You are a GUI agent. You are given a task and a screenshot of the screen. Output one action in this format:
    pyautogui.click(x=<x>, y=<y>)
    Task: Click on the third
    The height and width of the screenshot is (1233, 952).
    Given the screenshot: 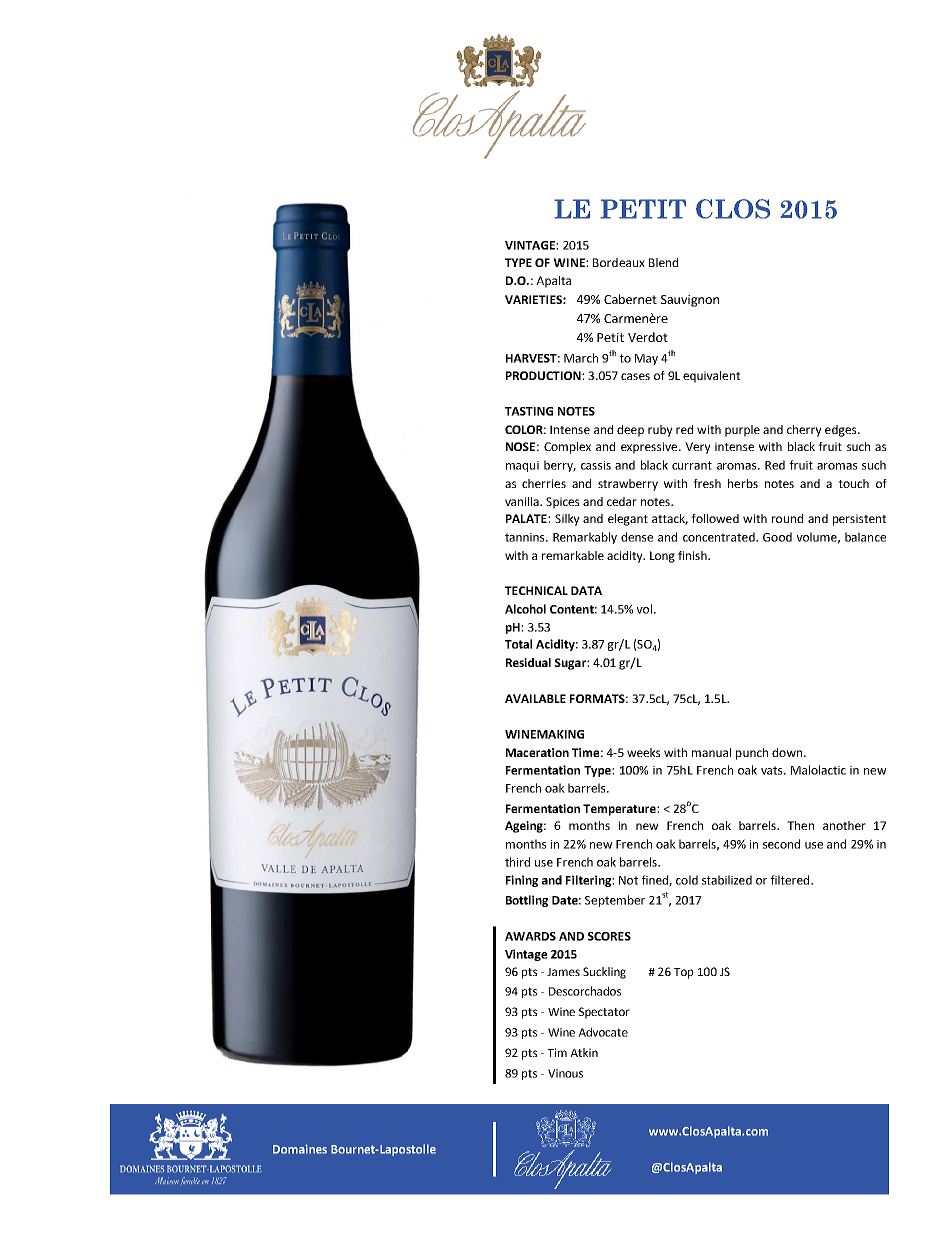 What is the action you would take?
    pyautogui.click(x=517, y=862)
